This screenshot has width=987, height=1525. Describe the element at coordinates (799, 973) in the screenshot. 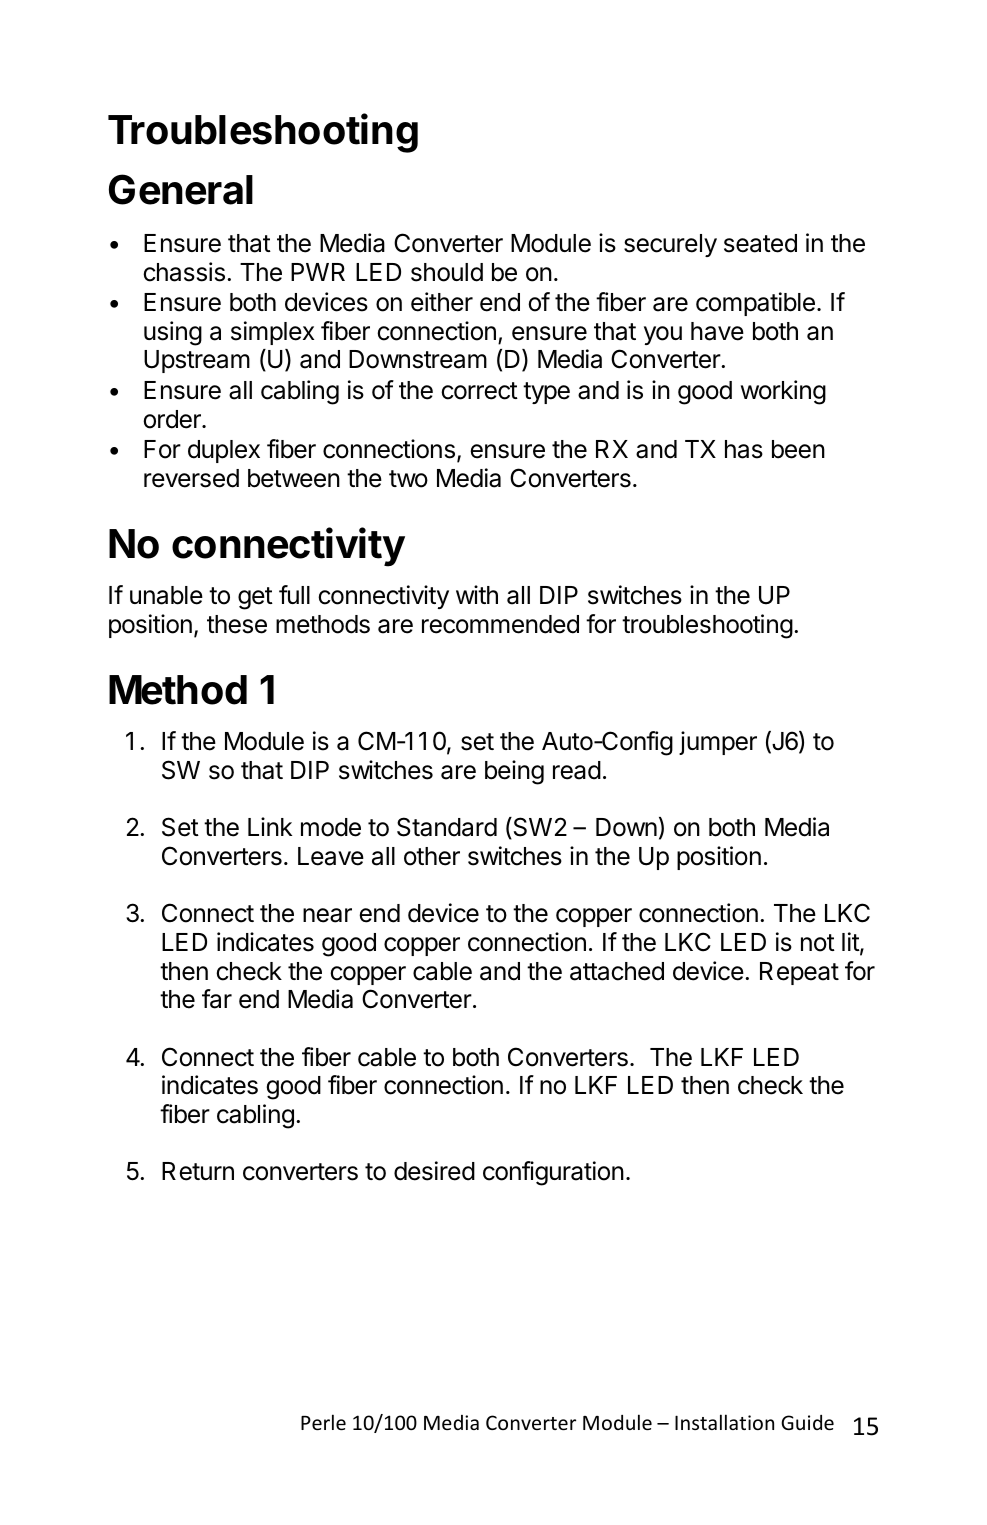

I see `Repeat` at that location.
